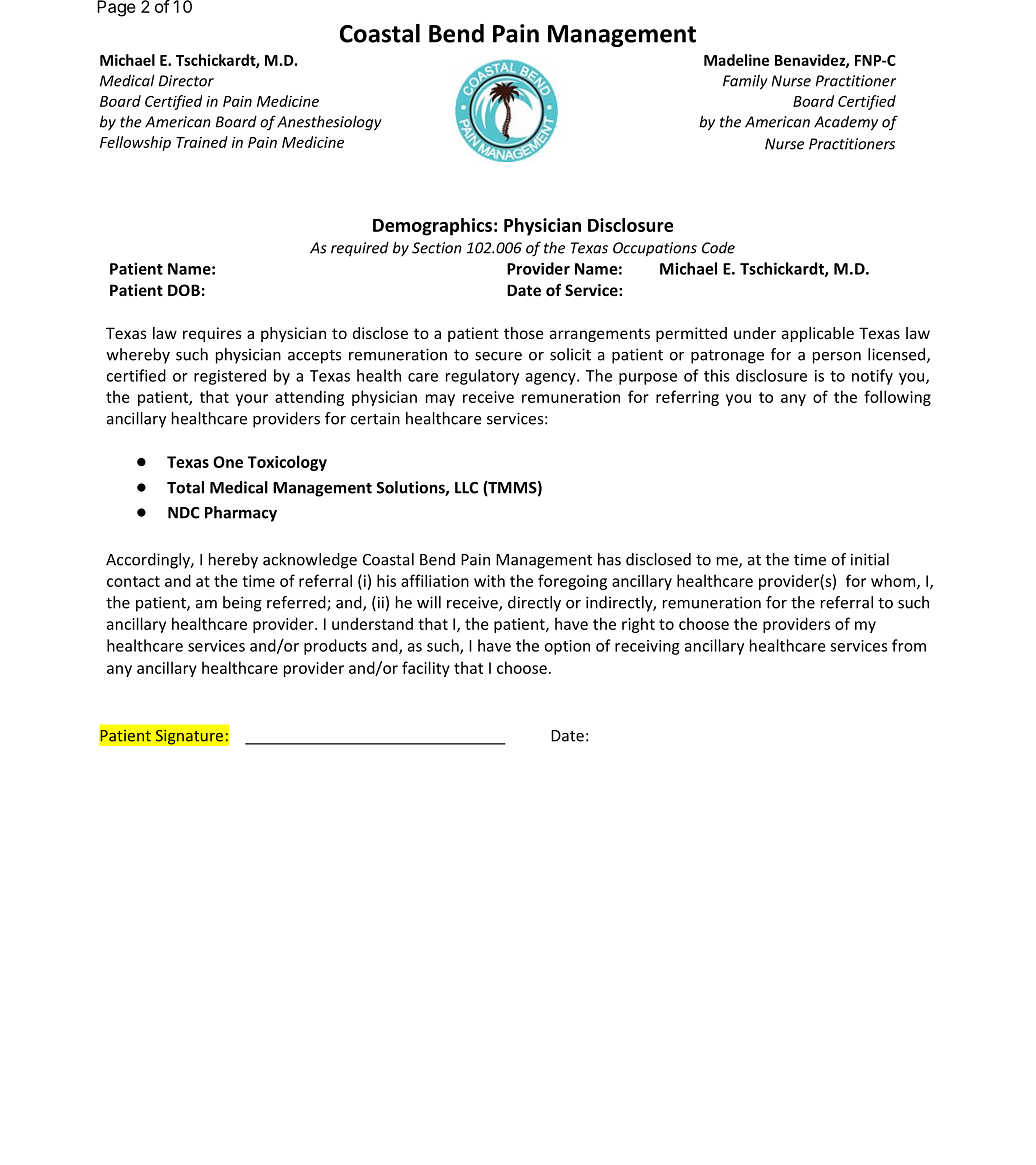 The width and height of the image is (1036, 1165). Describe the element at coordinates (872, 377) in the image. I see `notify` at that location.
